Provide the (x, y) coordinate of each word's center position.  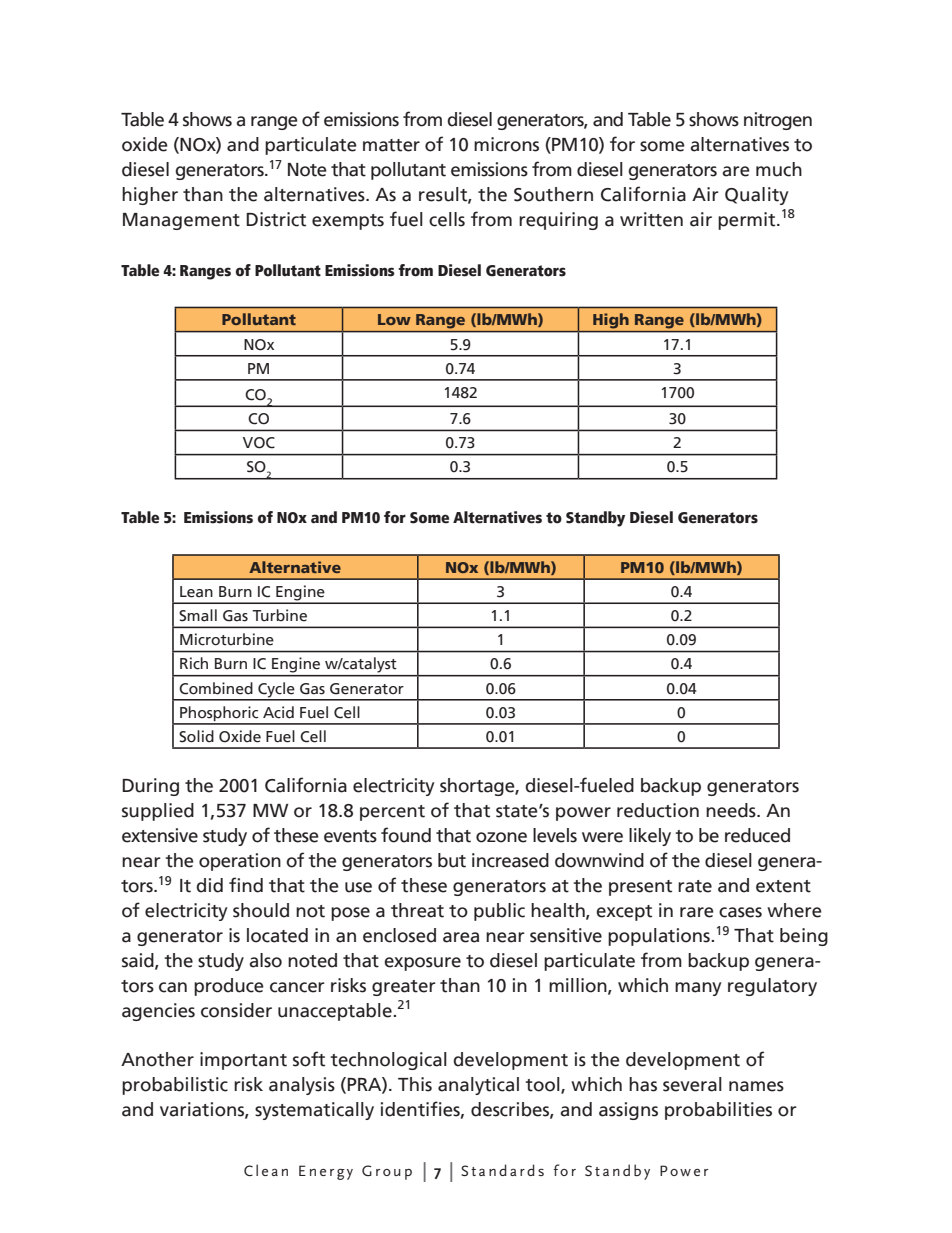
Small (198, 615)
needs (732, 810)
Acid (278, 712)
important (243, 1061)
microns (506, 144)
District (276, 219)
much (779, 169)
